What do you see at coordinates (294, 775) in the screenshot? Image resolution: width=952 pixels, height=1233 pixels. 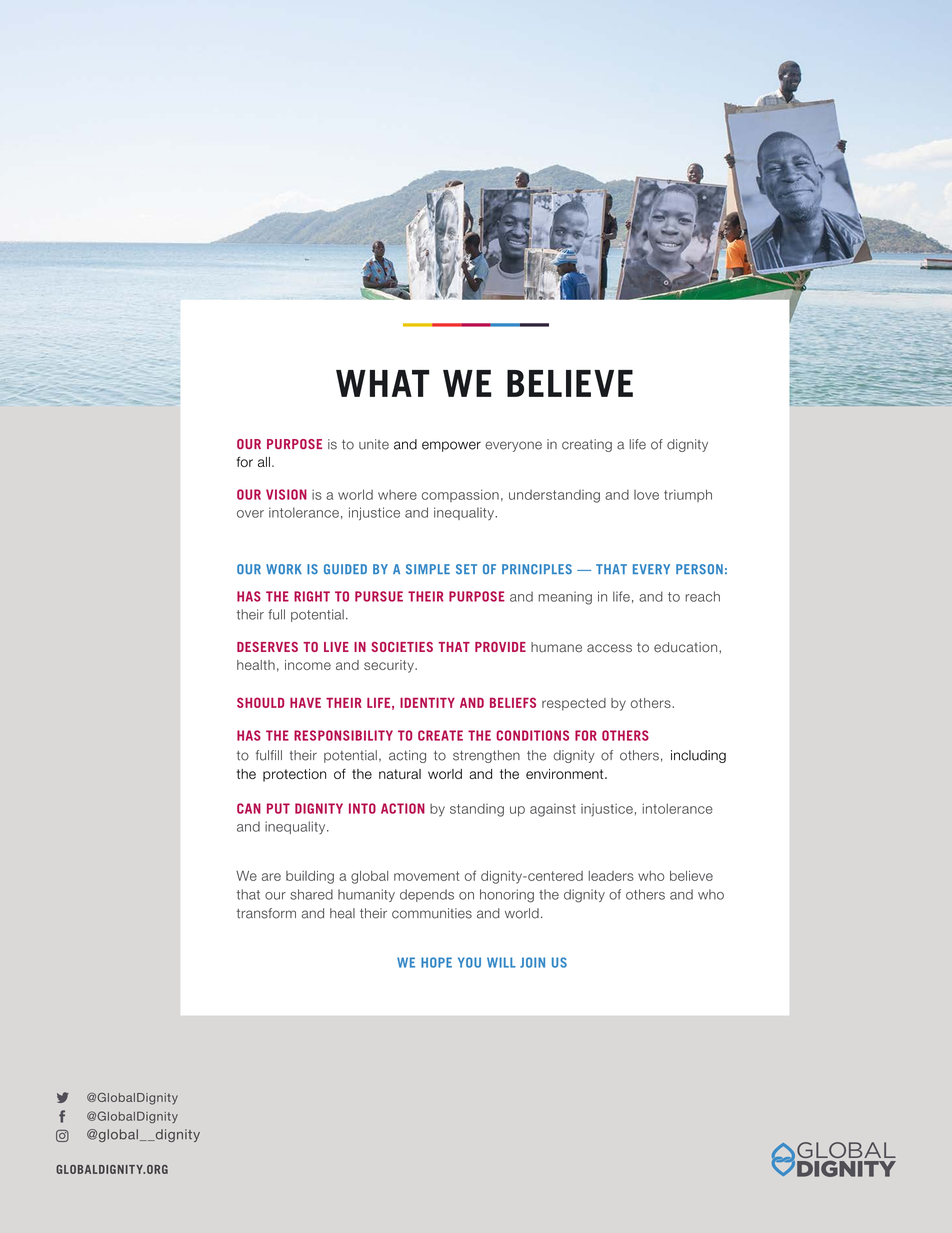 I see `protection` at bounding box center [294, 775].
